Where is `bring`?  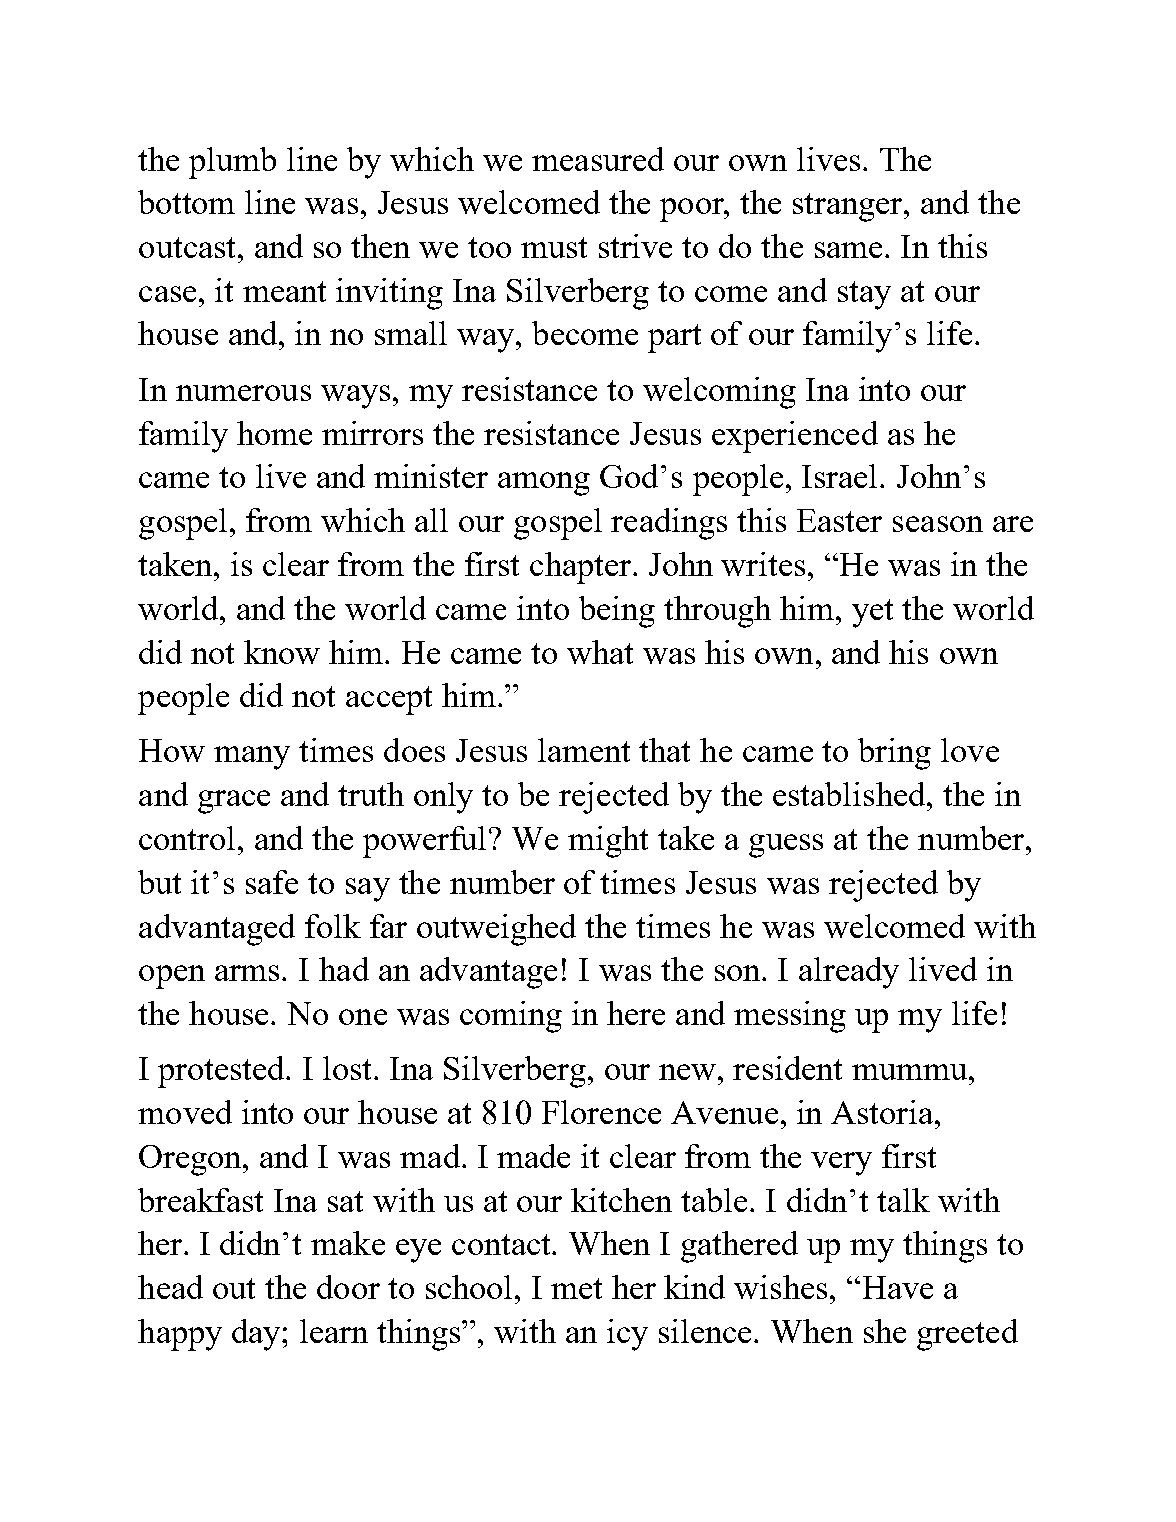
bring is located at coordinates (894, 754).
